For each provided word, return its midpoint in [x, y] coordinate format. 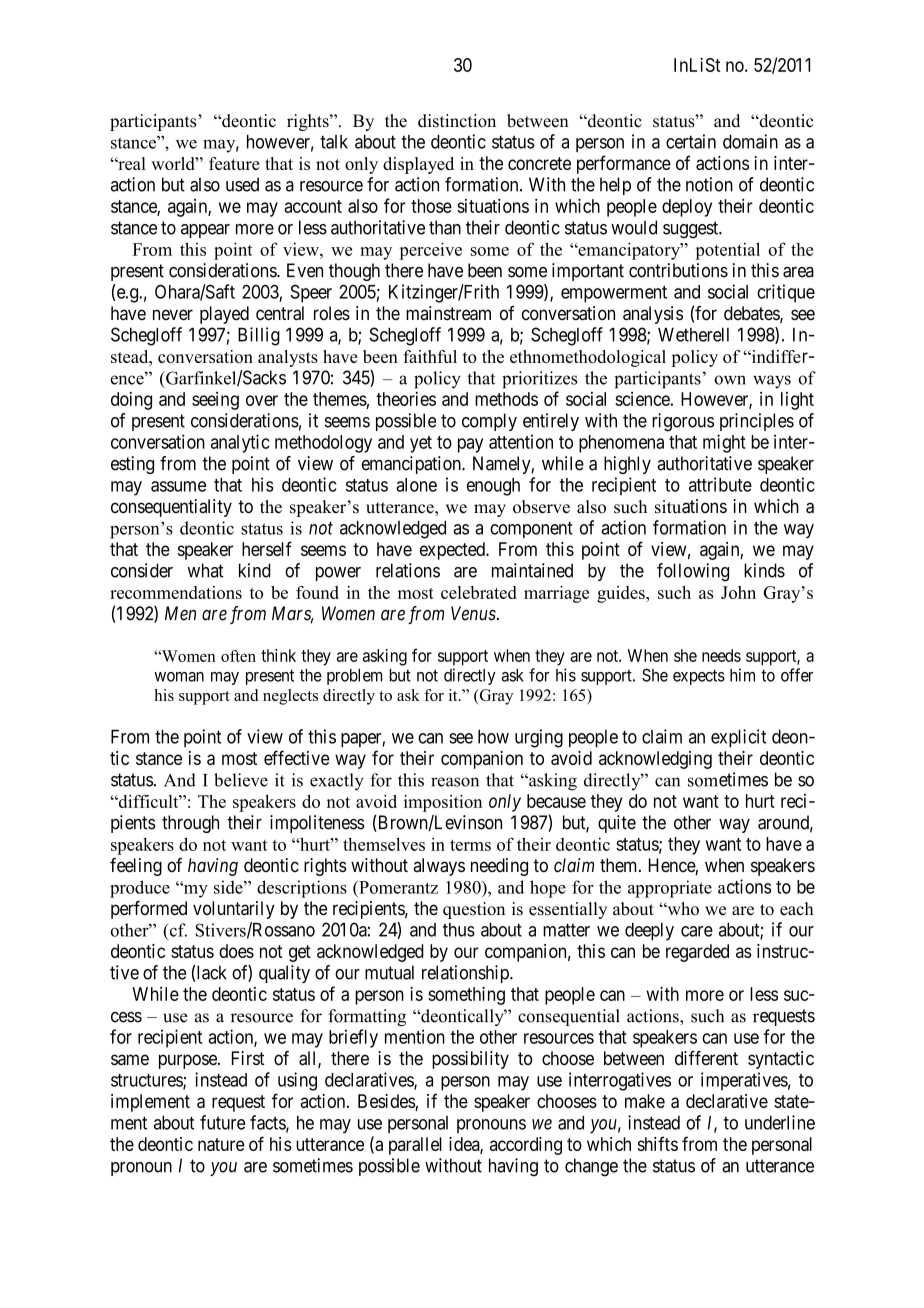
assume [178, 486]
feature [234, 163]
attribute [720, 484]
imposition [443, 803]
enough [493, 487]
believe [241, 780]
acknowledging [655, 760]
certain [691, 141]
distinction [457, 121]
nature [221, 1144]
